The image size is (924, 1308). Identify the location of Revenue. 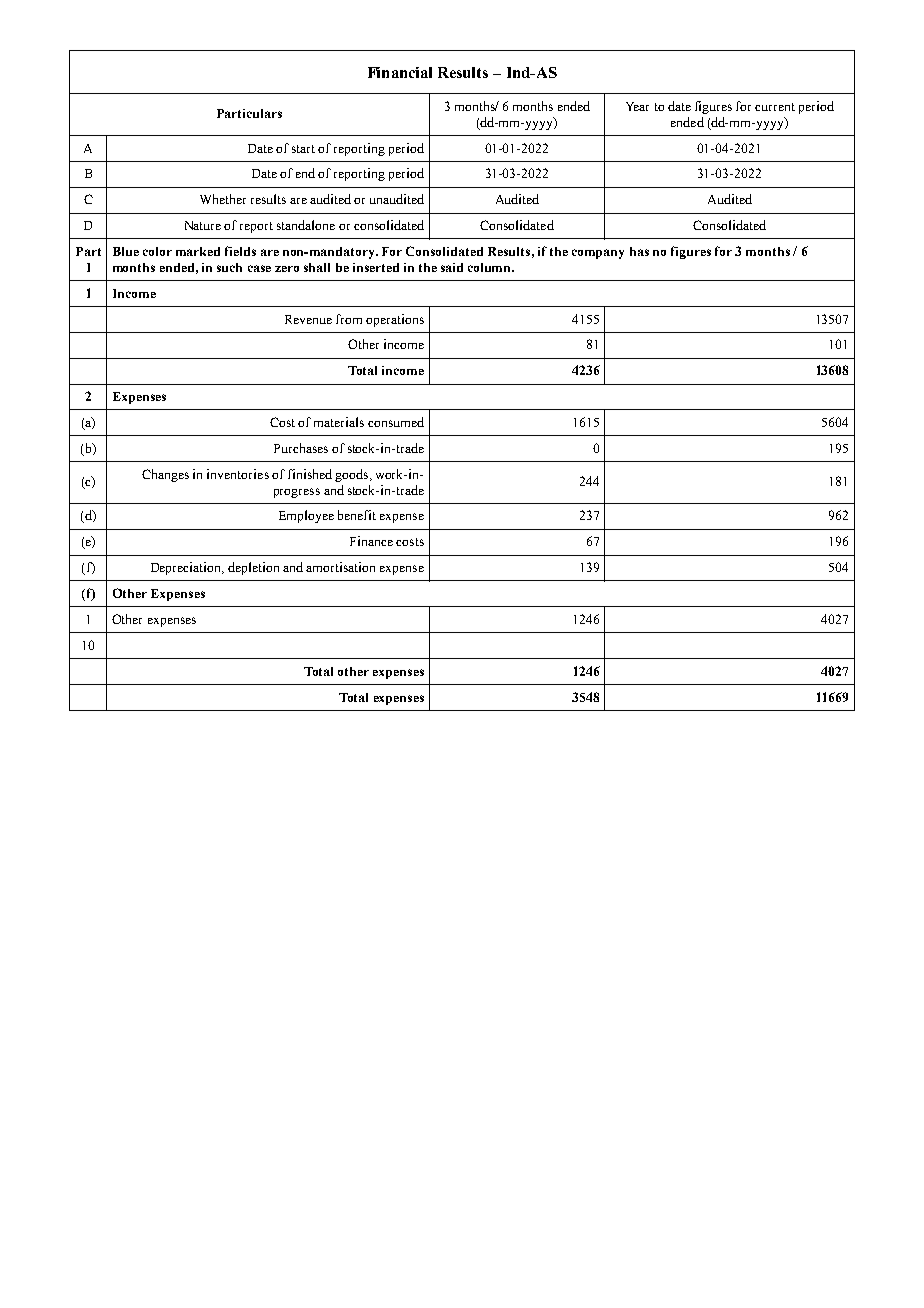
(308, 319).
